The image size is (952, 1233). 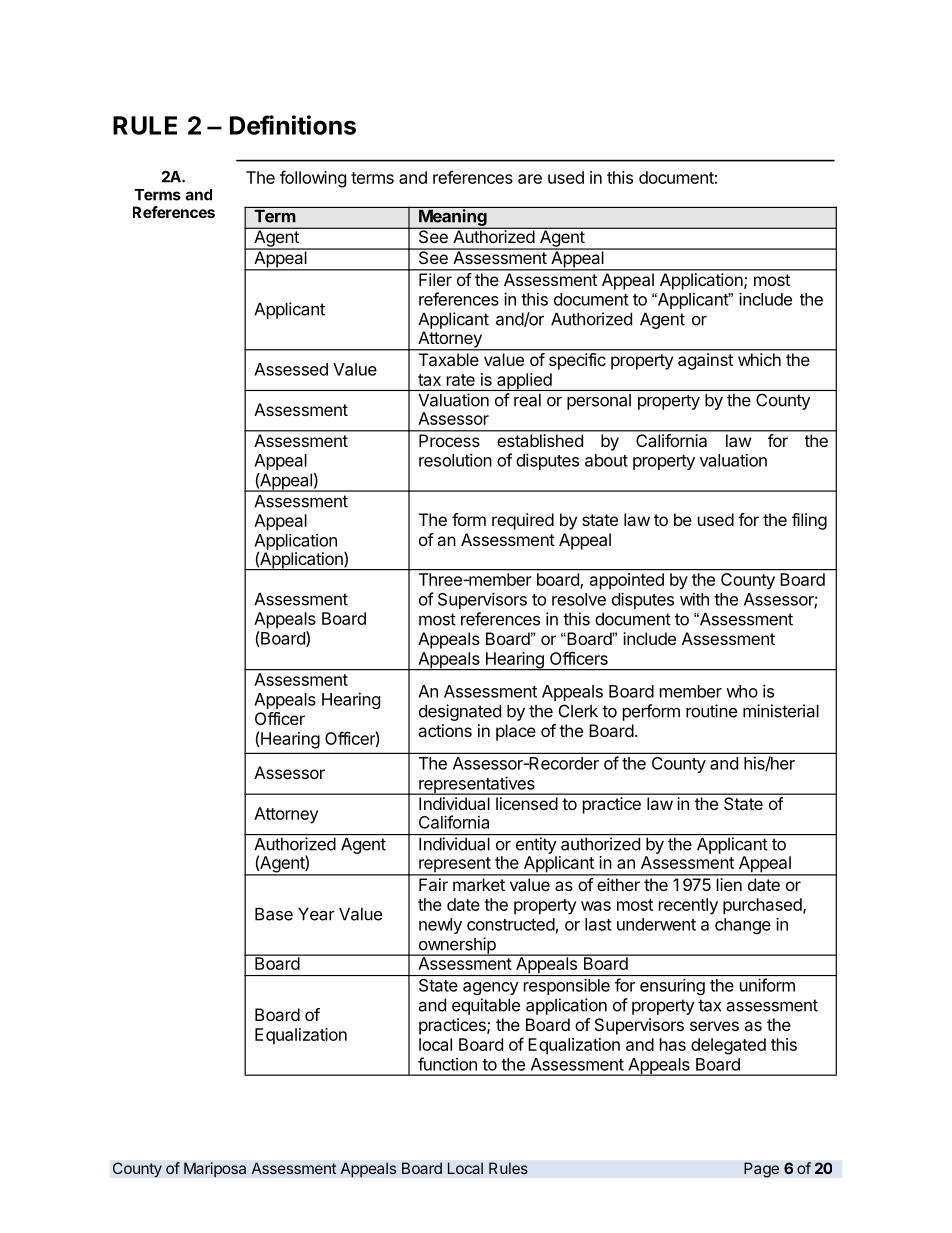 What do you see at coordinates (759, 359) in the image?
I see `which` at bounding box center [759, 359].
